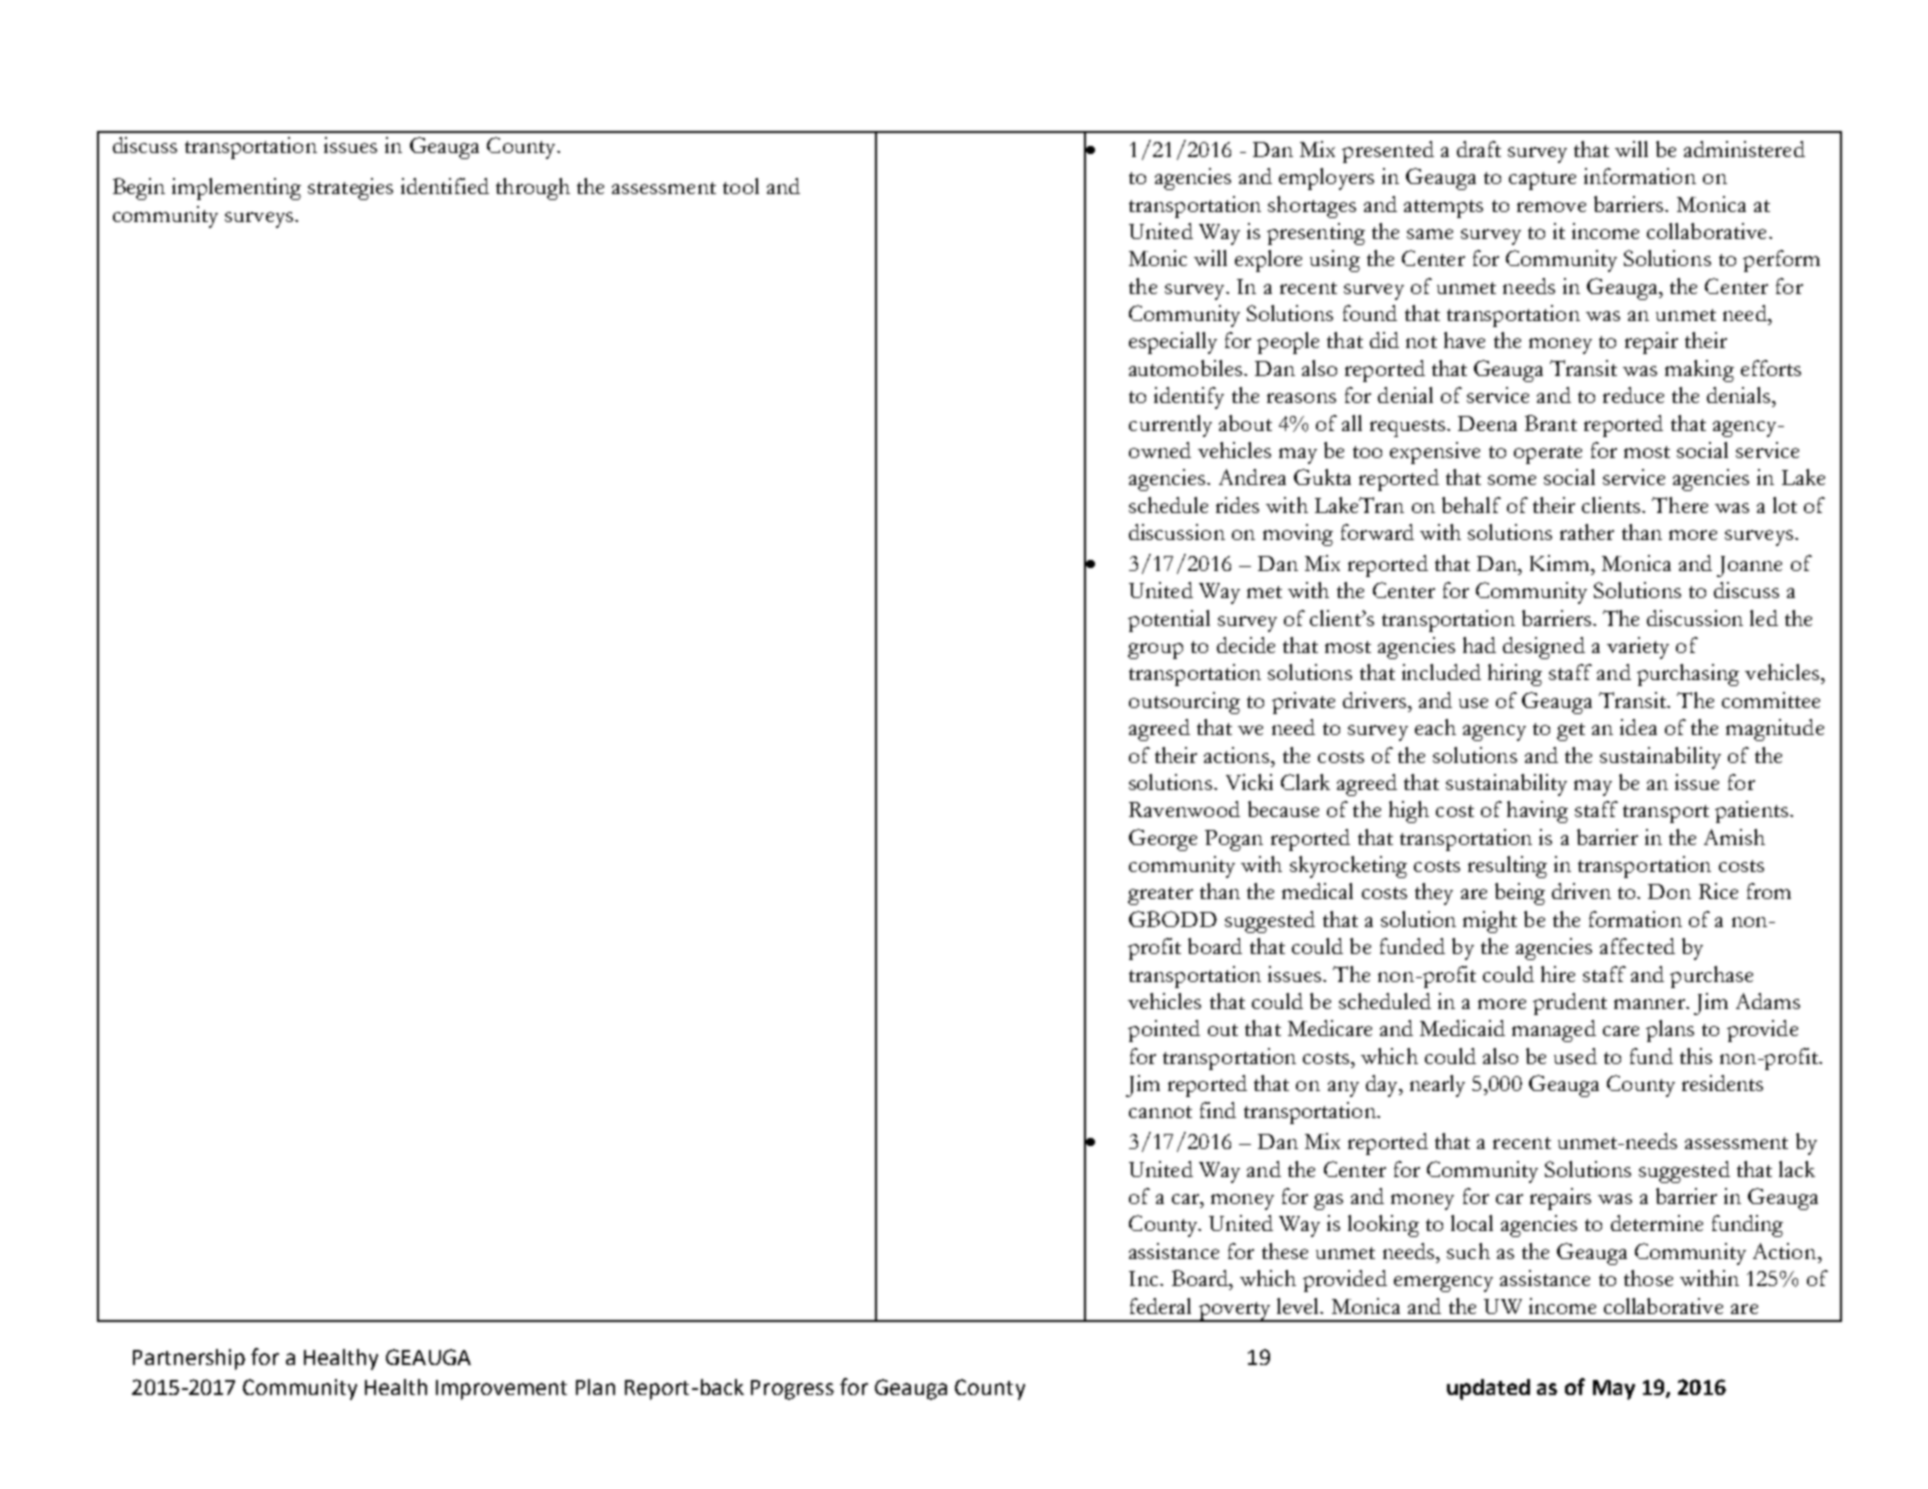  I want to click on capture, so click(1542, 181).
